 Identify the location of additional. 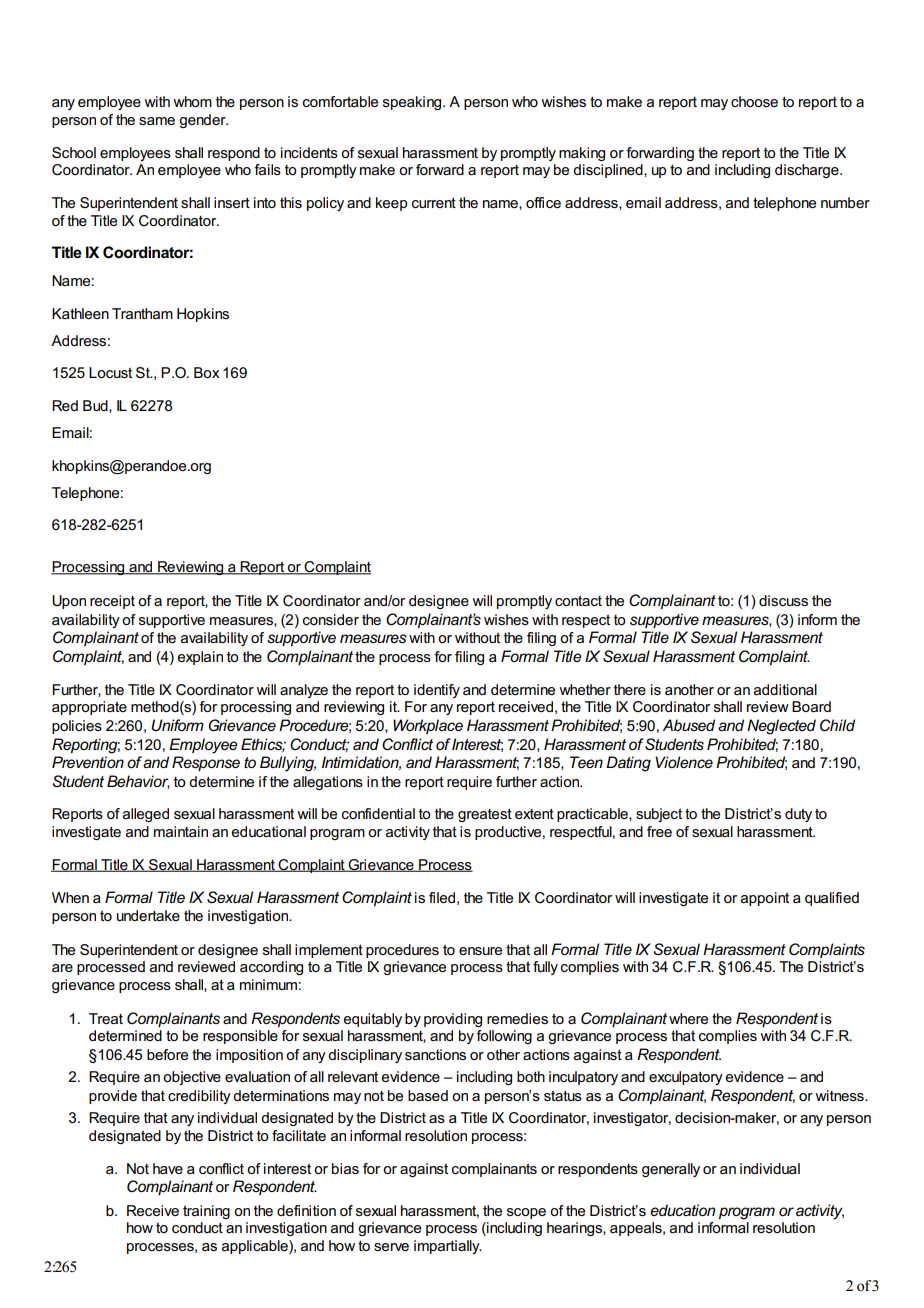
(785, 689).
